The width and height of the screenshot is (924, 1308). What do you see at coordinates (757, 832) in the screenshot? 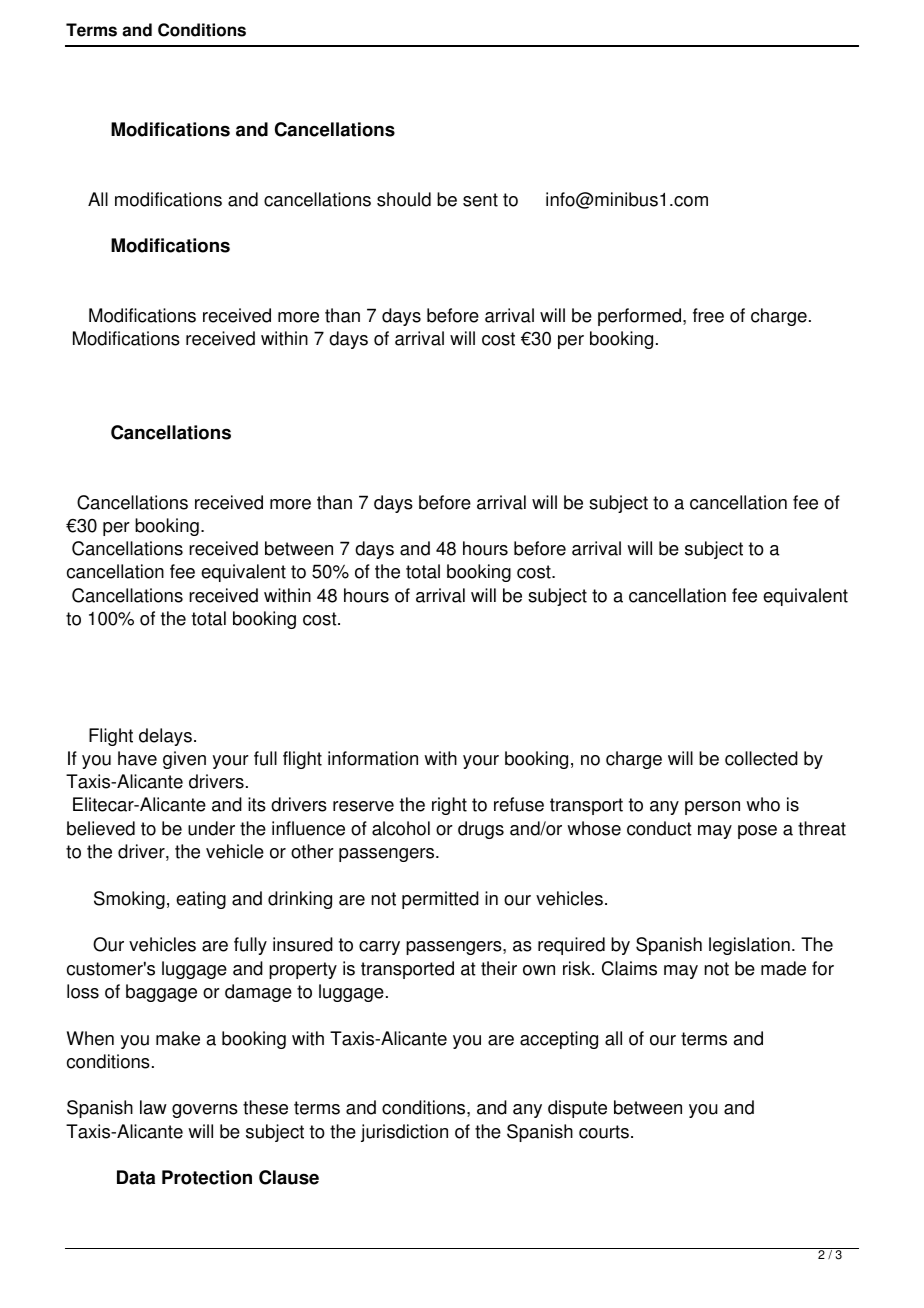
I see `pose` at bounding box center [757, 832].
